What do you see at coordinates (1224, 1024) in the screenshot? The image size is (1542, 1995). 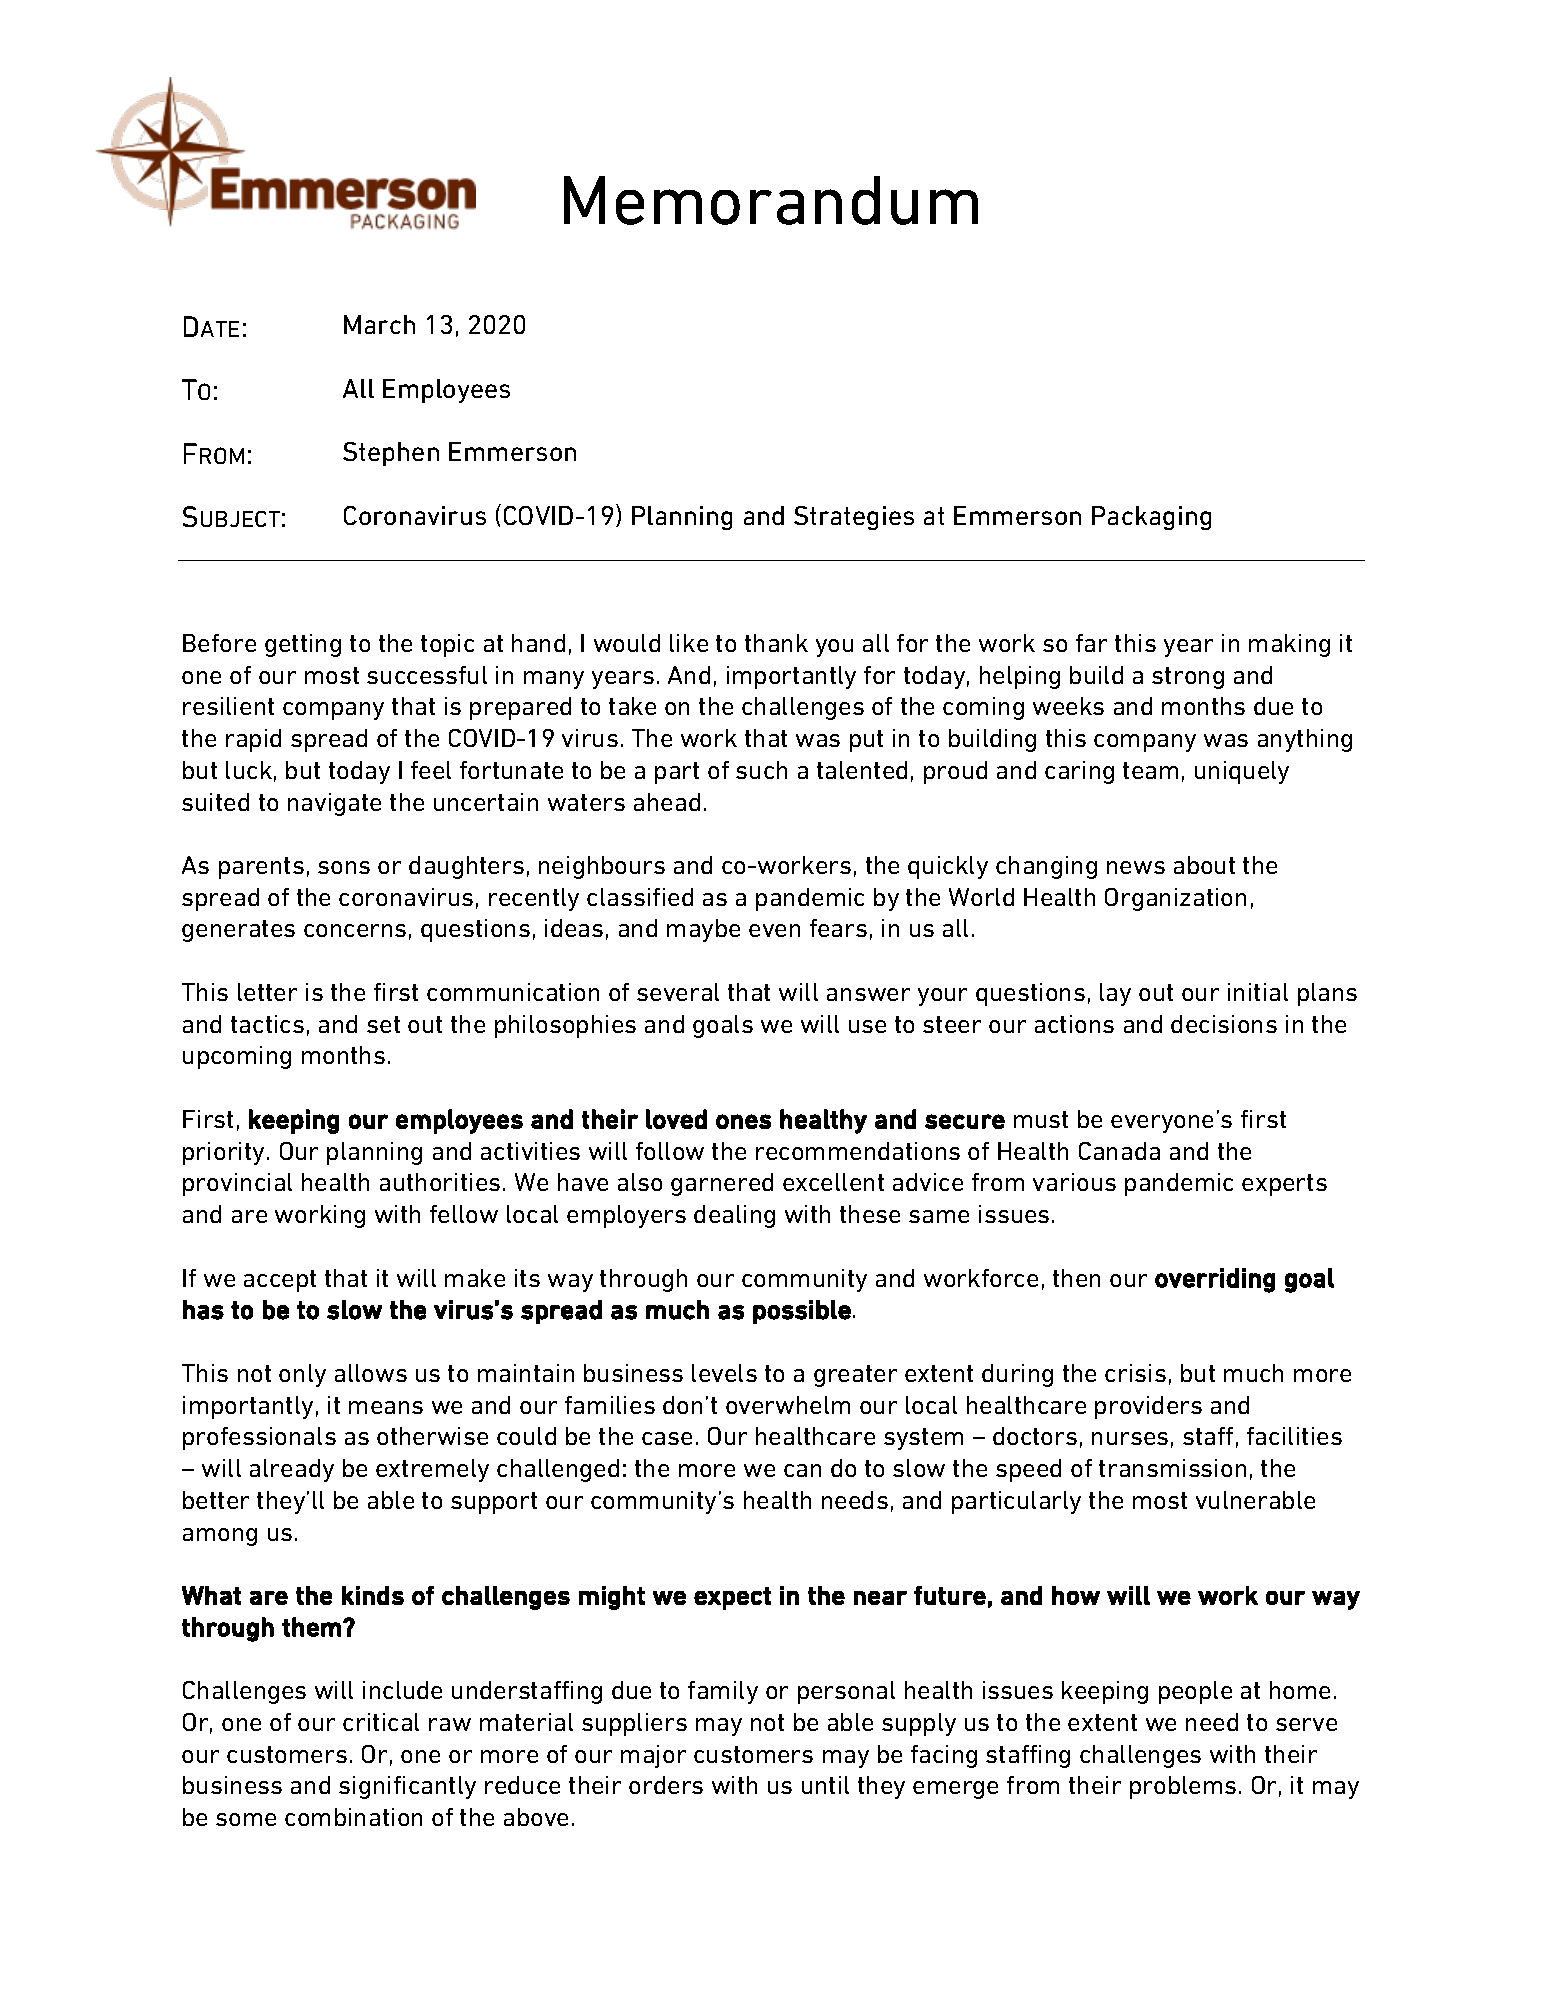 I see `decisions` at bounding box center [1224, 1024].
